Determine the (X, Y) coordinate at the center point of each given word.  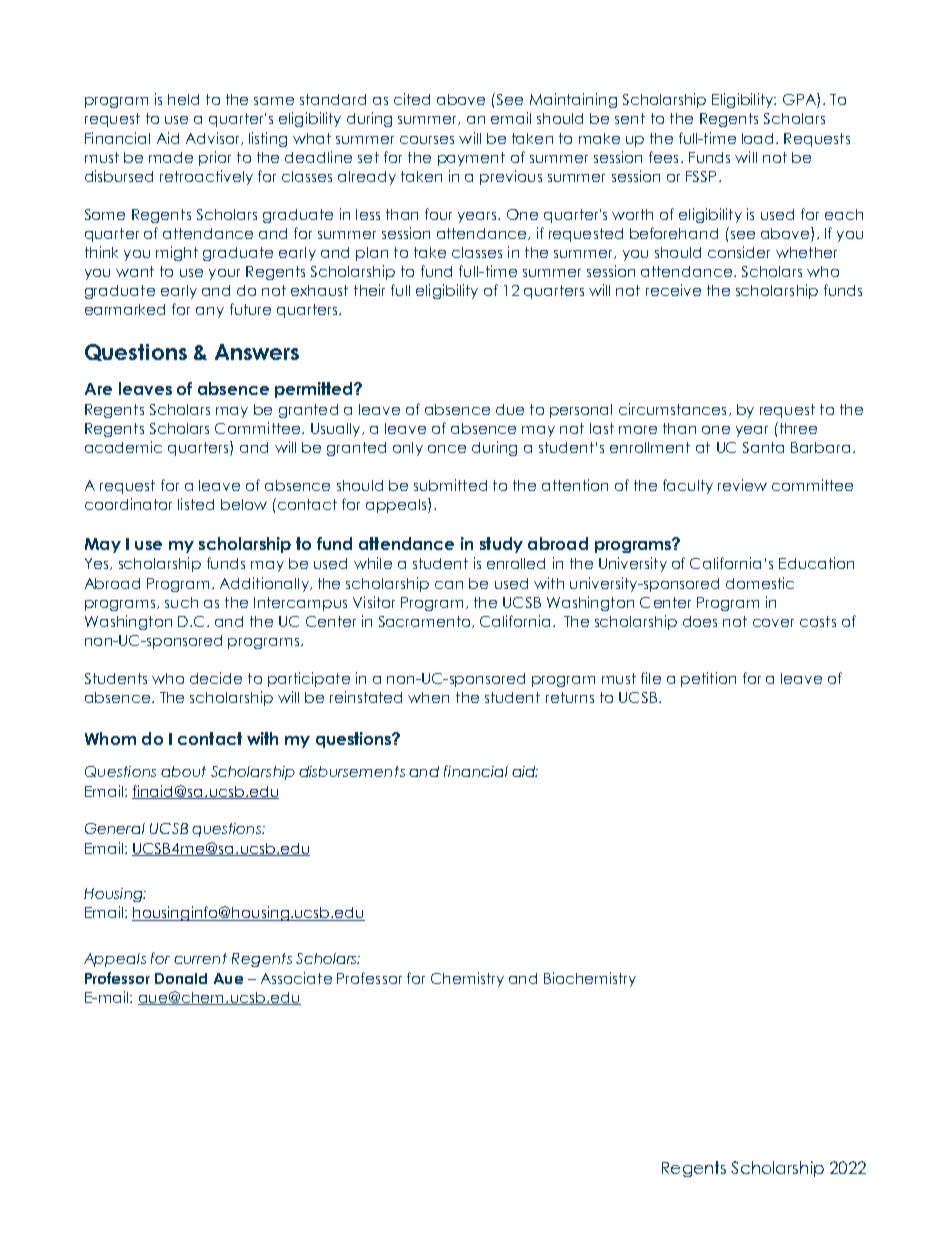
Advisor (214, 138)
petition (708, 679)
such (181, 602)
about (183, 771)
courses (427, 140)
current (200, 958)
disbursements (352, 771)
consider (739, 252)
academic (123, 447)
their (369, 290)
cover (773, 623)
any (210, 312)
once (447, 449)
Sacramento (426, 622)
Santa (763, 447)
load (757, 138)
